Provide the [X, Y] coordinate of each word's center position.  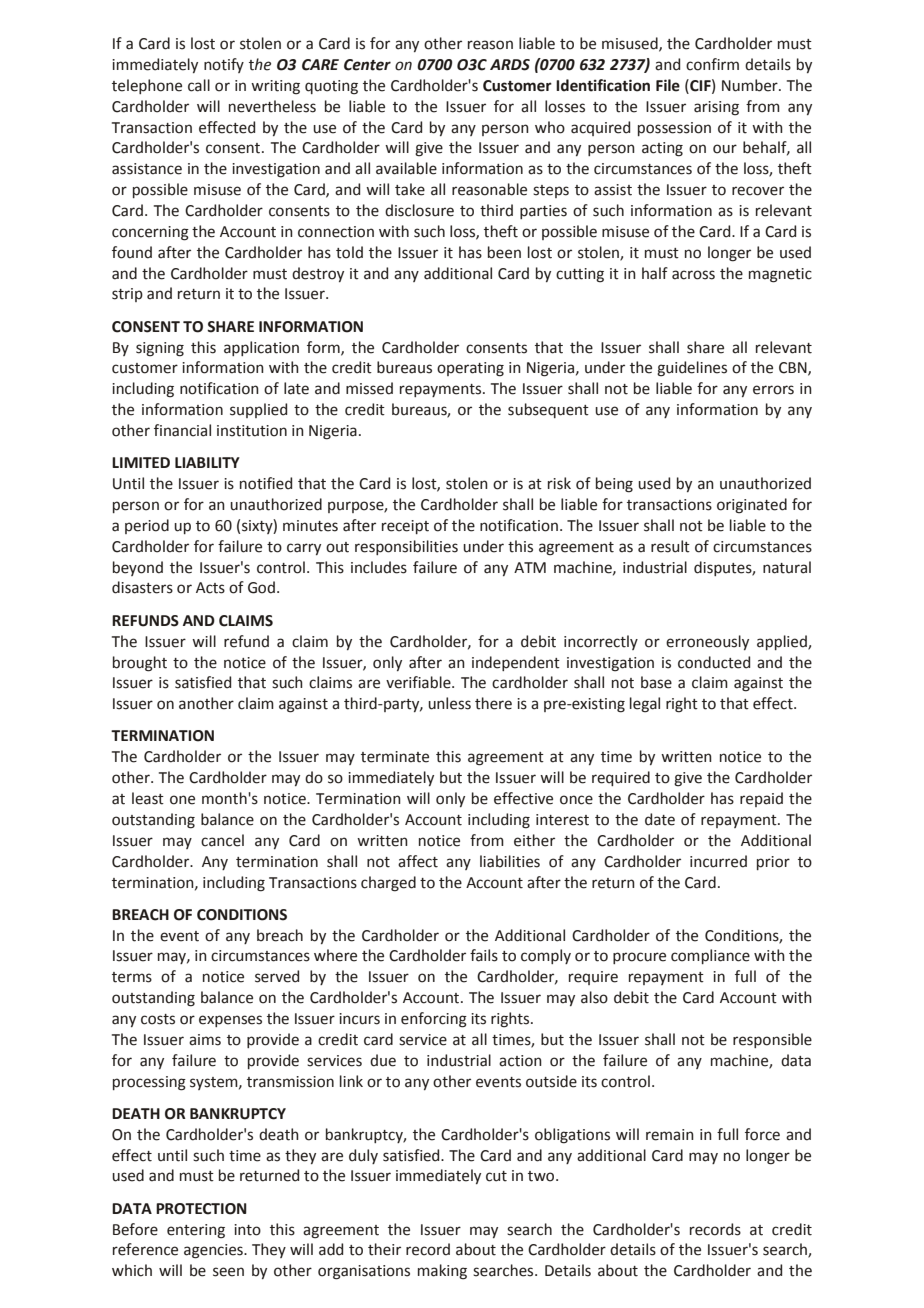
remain [670, 1135]
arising [716, 108]
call [199, 85]
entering [196, 1231]
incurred [718, 861]
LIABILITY [207, 462]
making [442, 1272]
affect [418, 861]
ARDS [510, 65]
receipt [405, 527]
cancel [222, 840]
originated [752, 506]
